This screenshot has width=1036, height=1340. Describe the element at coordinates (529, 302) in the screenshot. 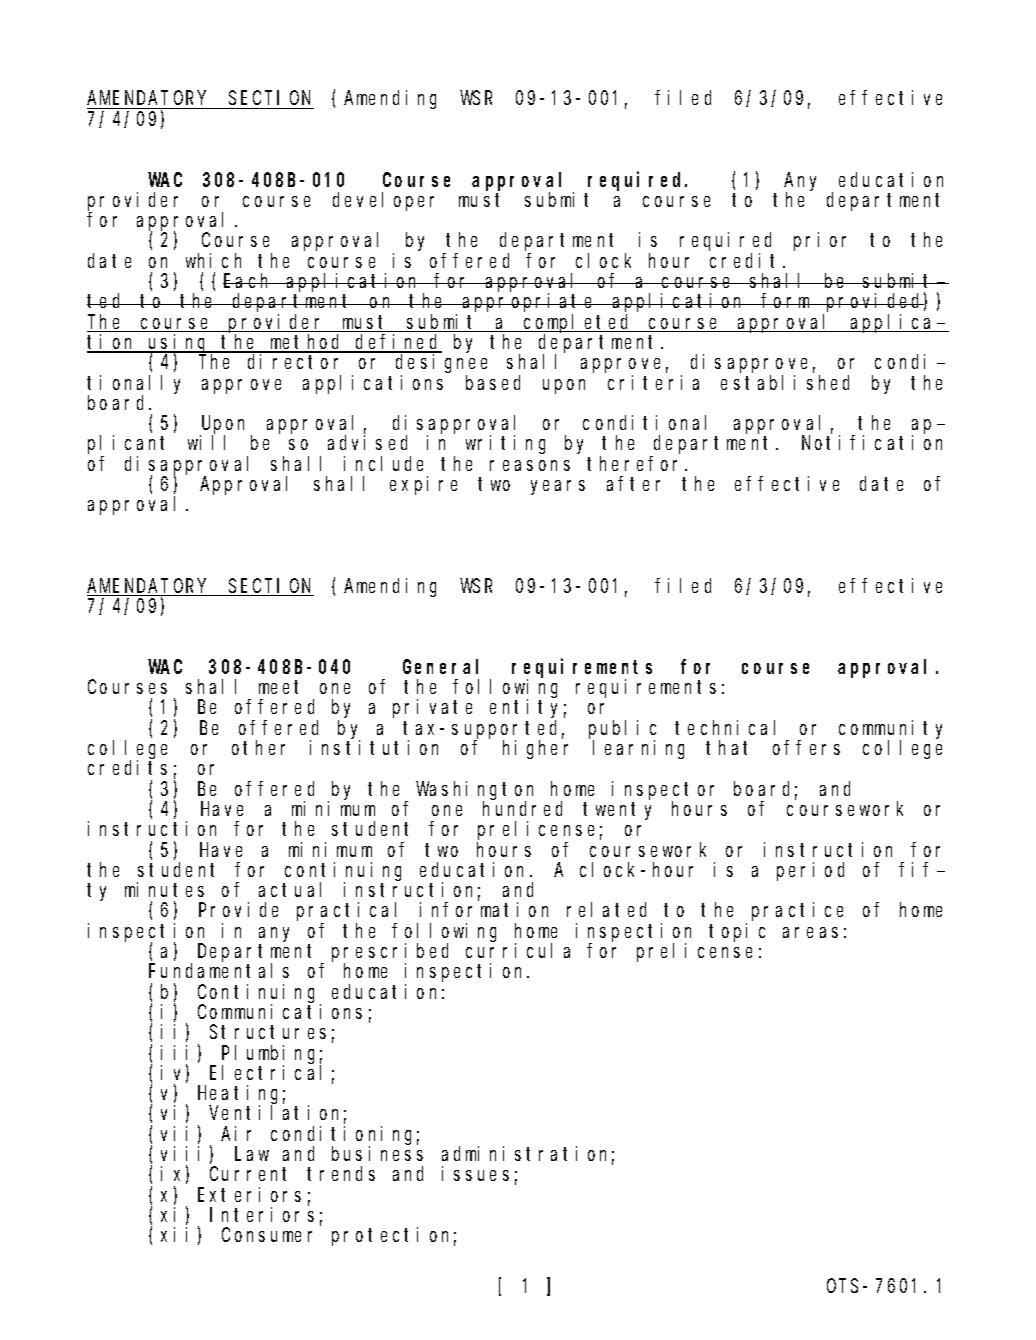

I see `appropriate` at that location.
